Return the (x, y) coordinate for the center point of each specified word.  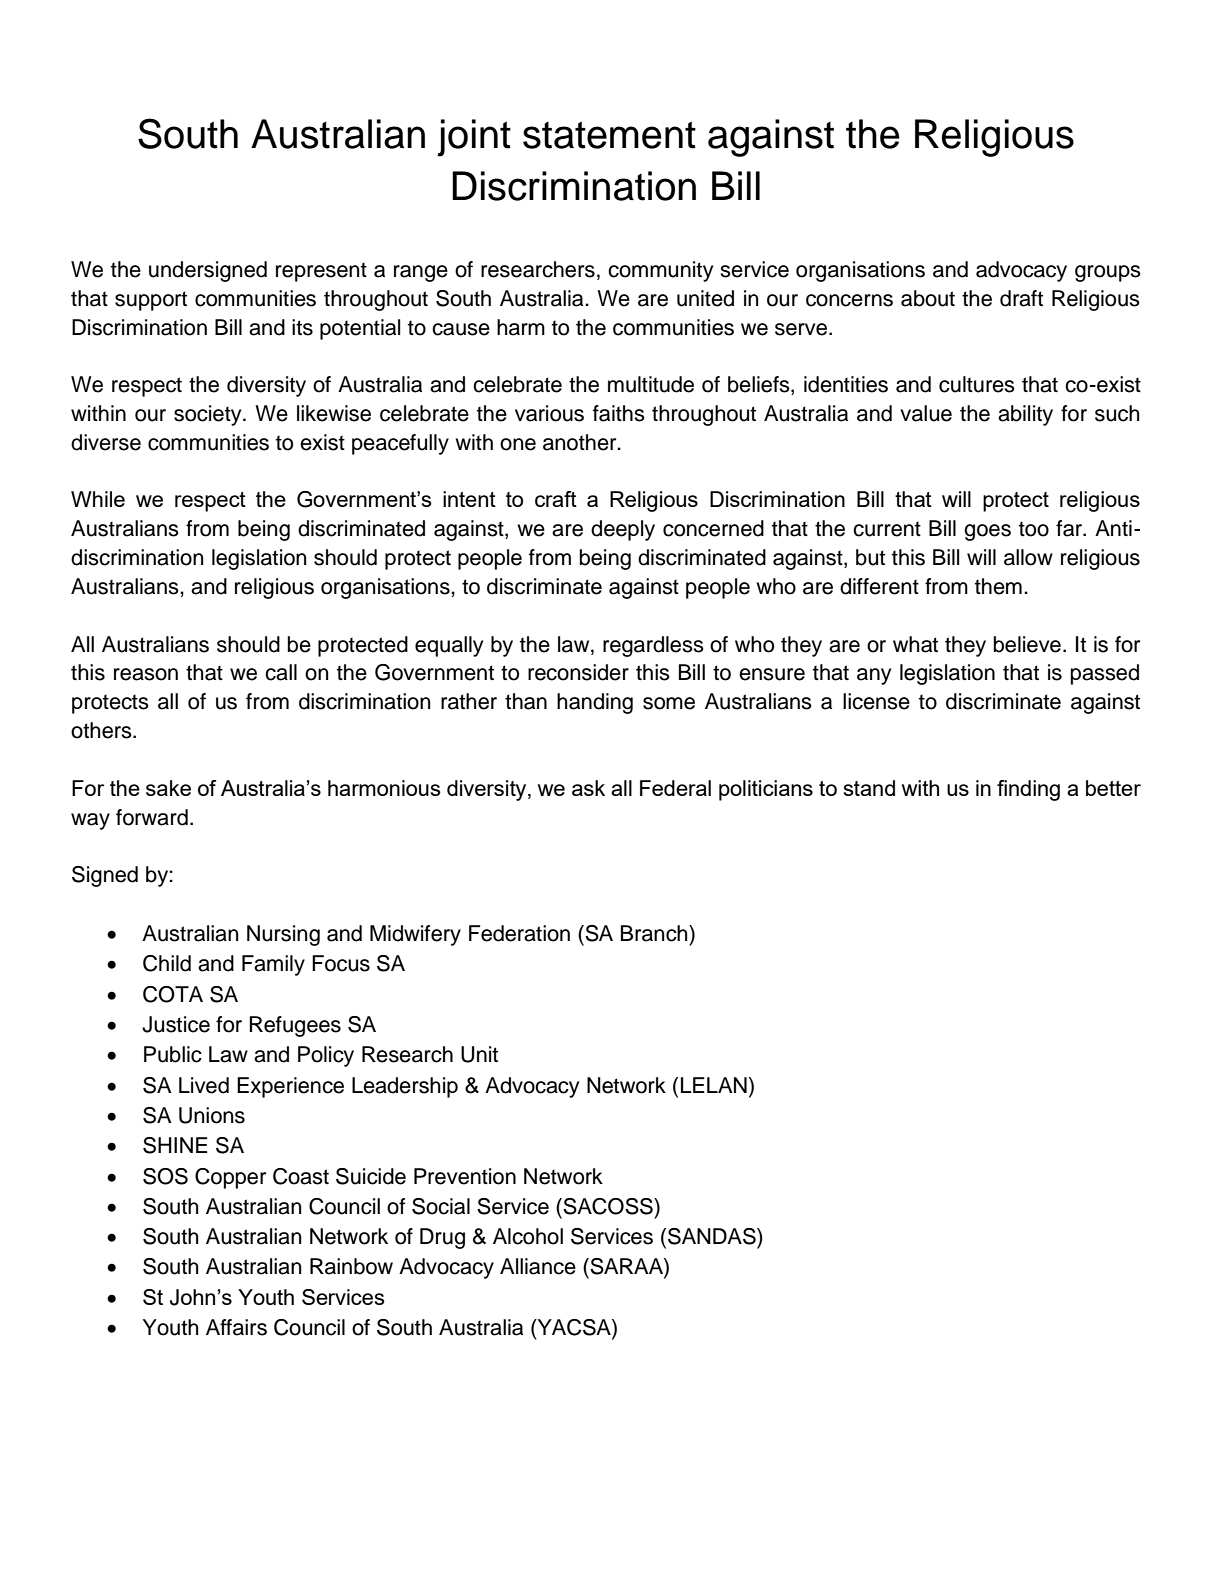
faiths (619, 413)
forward (152, 817)
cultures (977, 384)
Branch (655, 933)
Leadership (405, 1087)
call (281, 672)
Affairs (236, 1327)
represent (321, 272)
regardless (653, 646)
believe (1027, 644)
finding (1028, 790)
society (209, 415)
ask (588, 788)
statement (609, 135)
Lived (204, 1085)
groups (1108, 273)
